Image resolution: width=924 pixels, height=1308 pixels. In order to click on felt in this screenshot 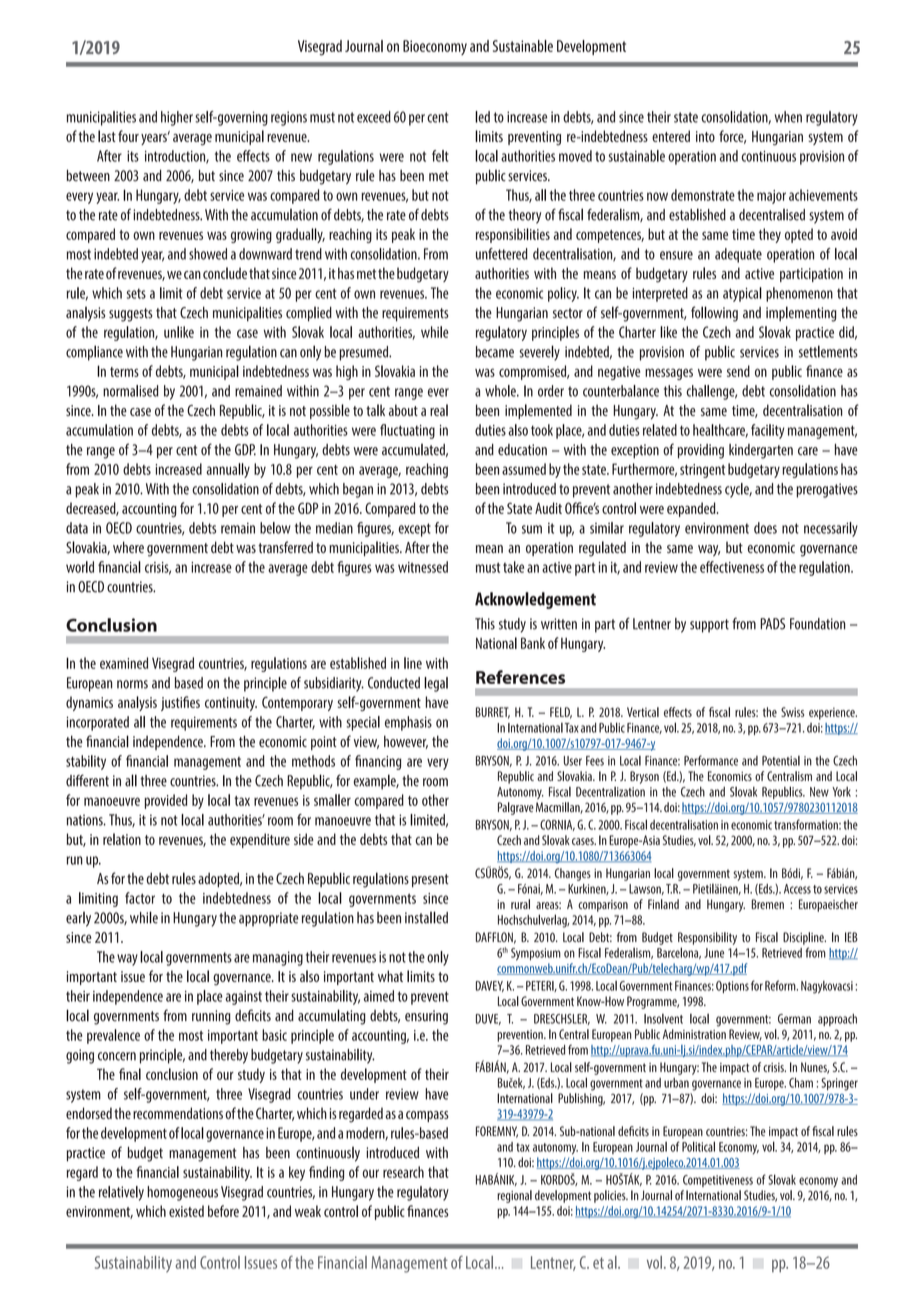, I will do `click(440, 156)`.
